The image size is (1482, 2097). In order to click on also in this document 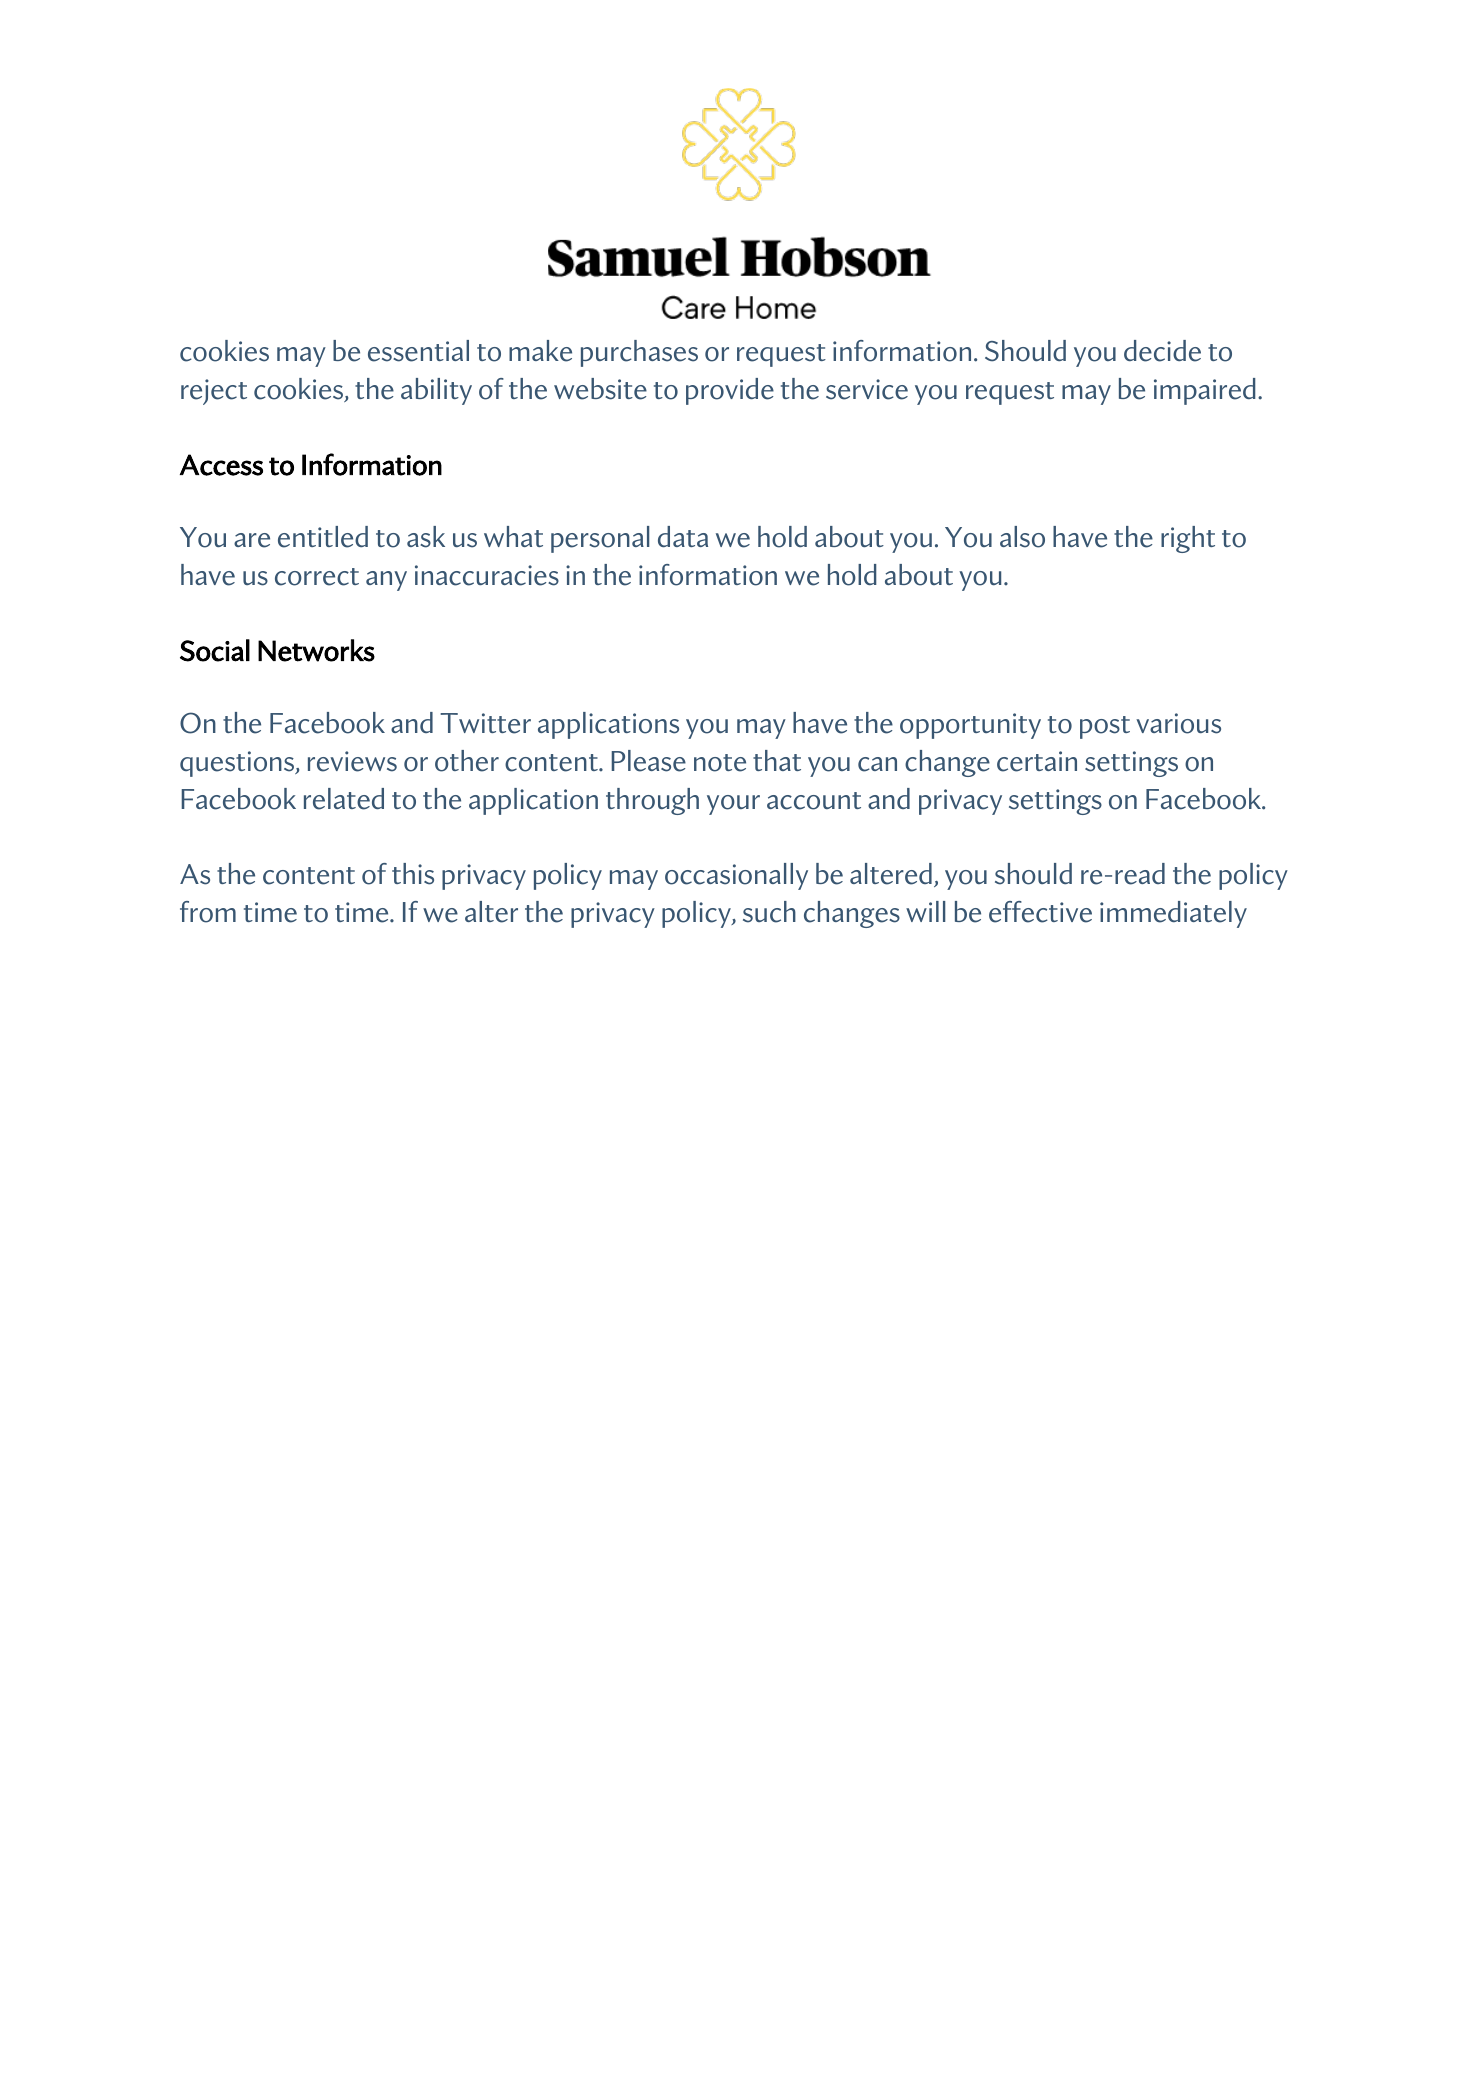, I will do `click(1022, 537)`.
